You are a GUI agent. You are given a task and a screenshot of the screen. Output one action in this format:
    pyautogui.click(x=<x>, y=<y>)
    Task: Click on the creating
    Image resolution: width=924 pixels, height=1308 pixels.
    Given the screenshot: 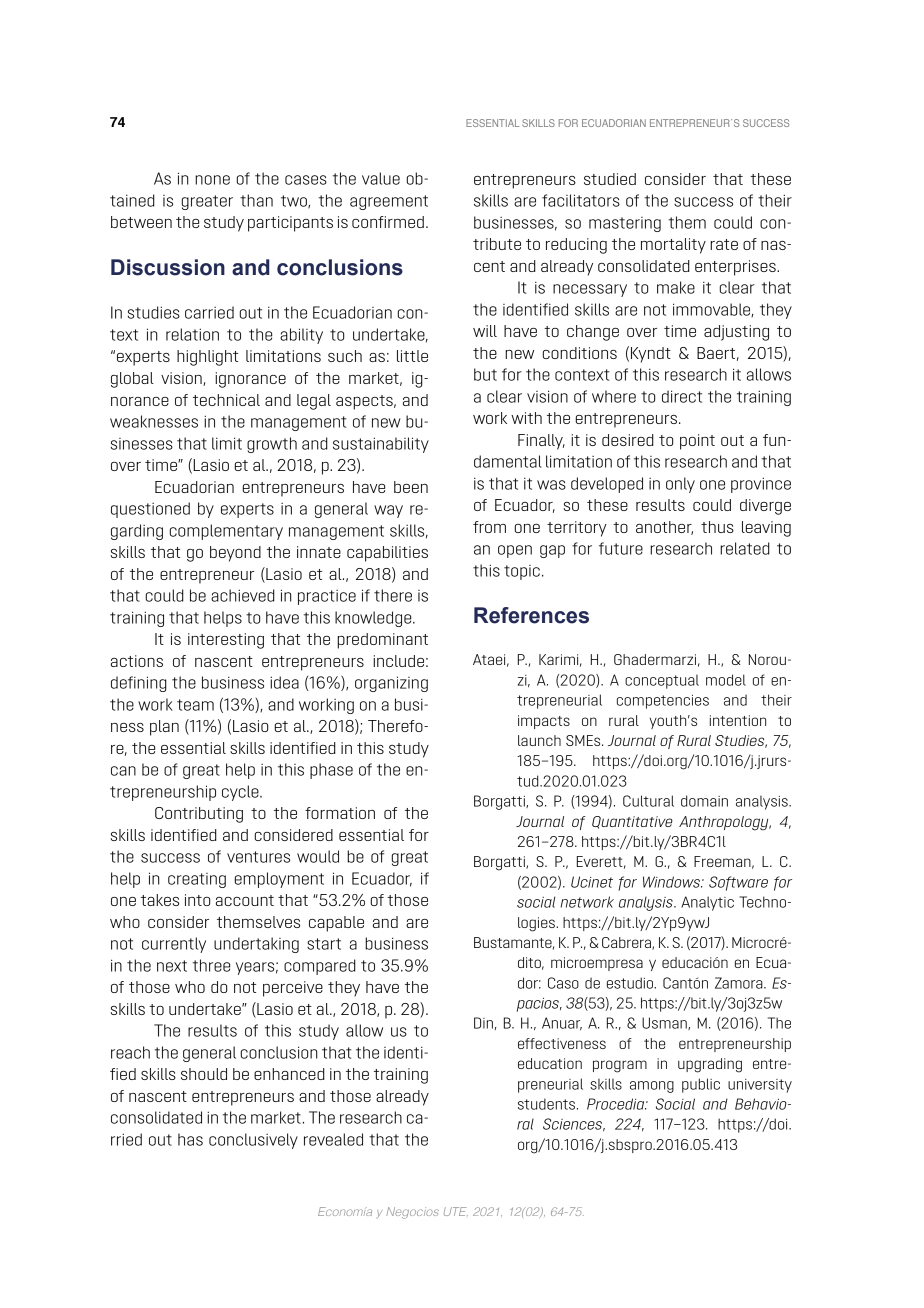 What is the action you would take?
    pyautogui.click(x=197, y=880)
